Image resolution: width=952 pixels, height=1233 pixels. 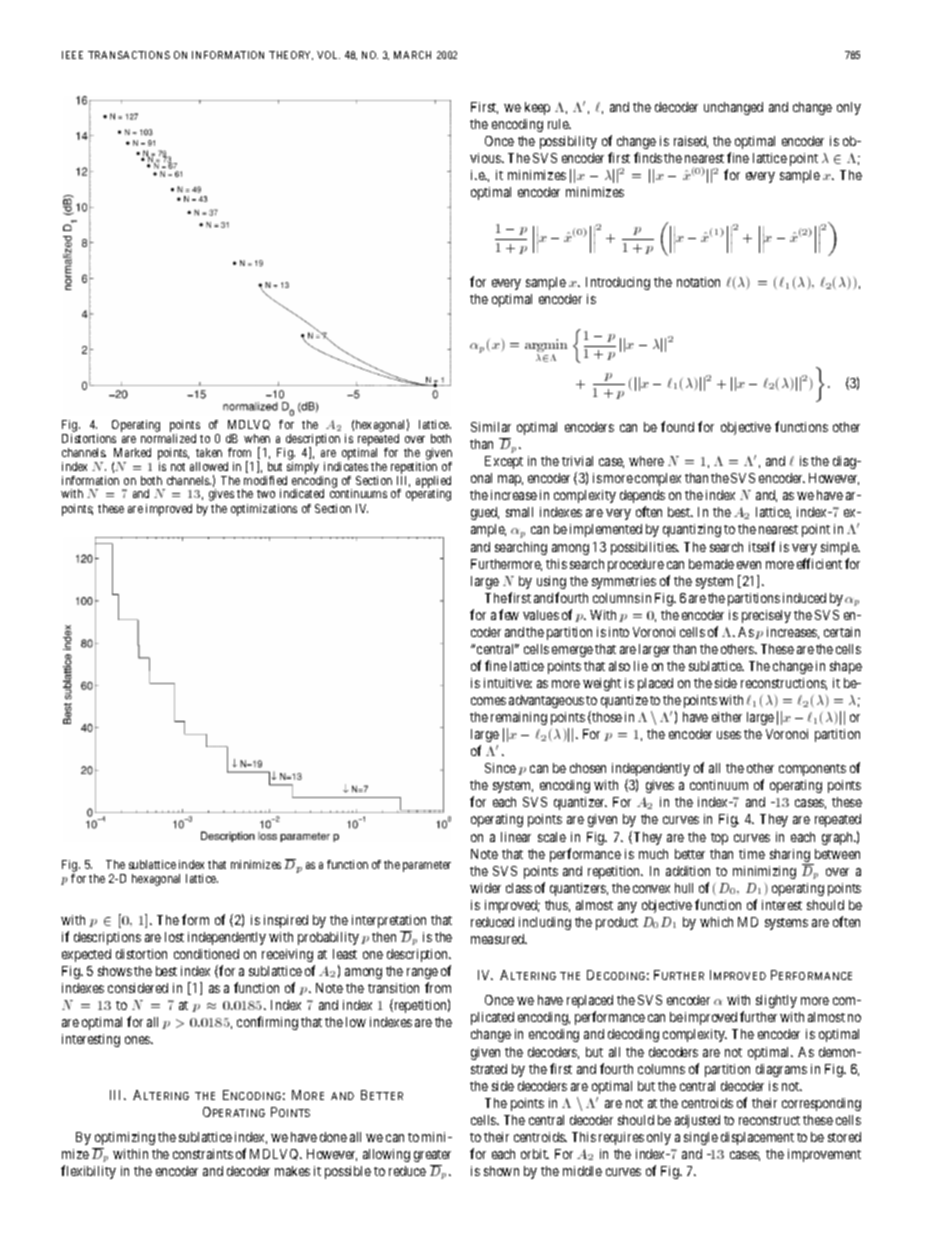 What do you see at coordinates (125, 1138) in the document?
I see `optimizing` at bounding box center [125, 1138].
